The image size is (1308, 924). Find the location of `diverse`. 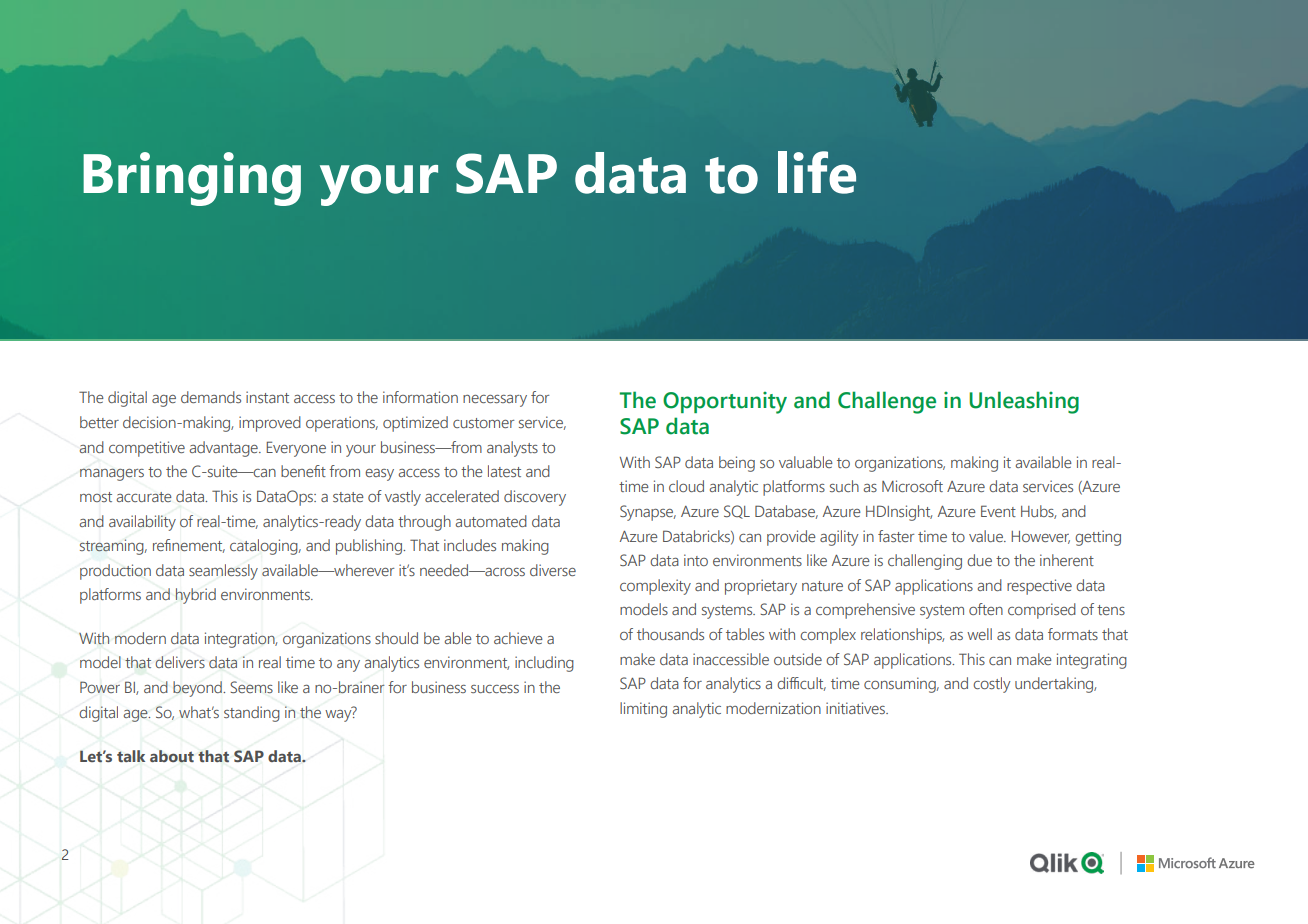

diverse is located at coordinates (553, 570).
